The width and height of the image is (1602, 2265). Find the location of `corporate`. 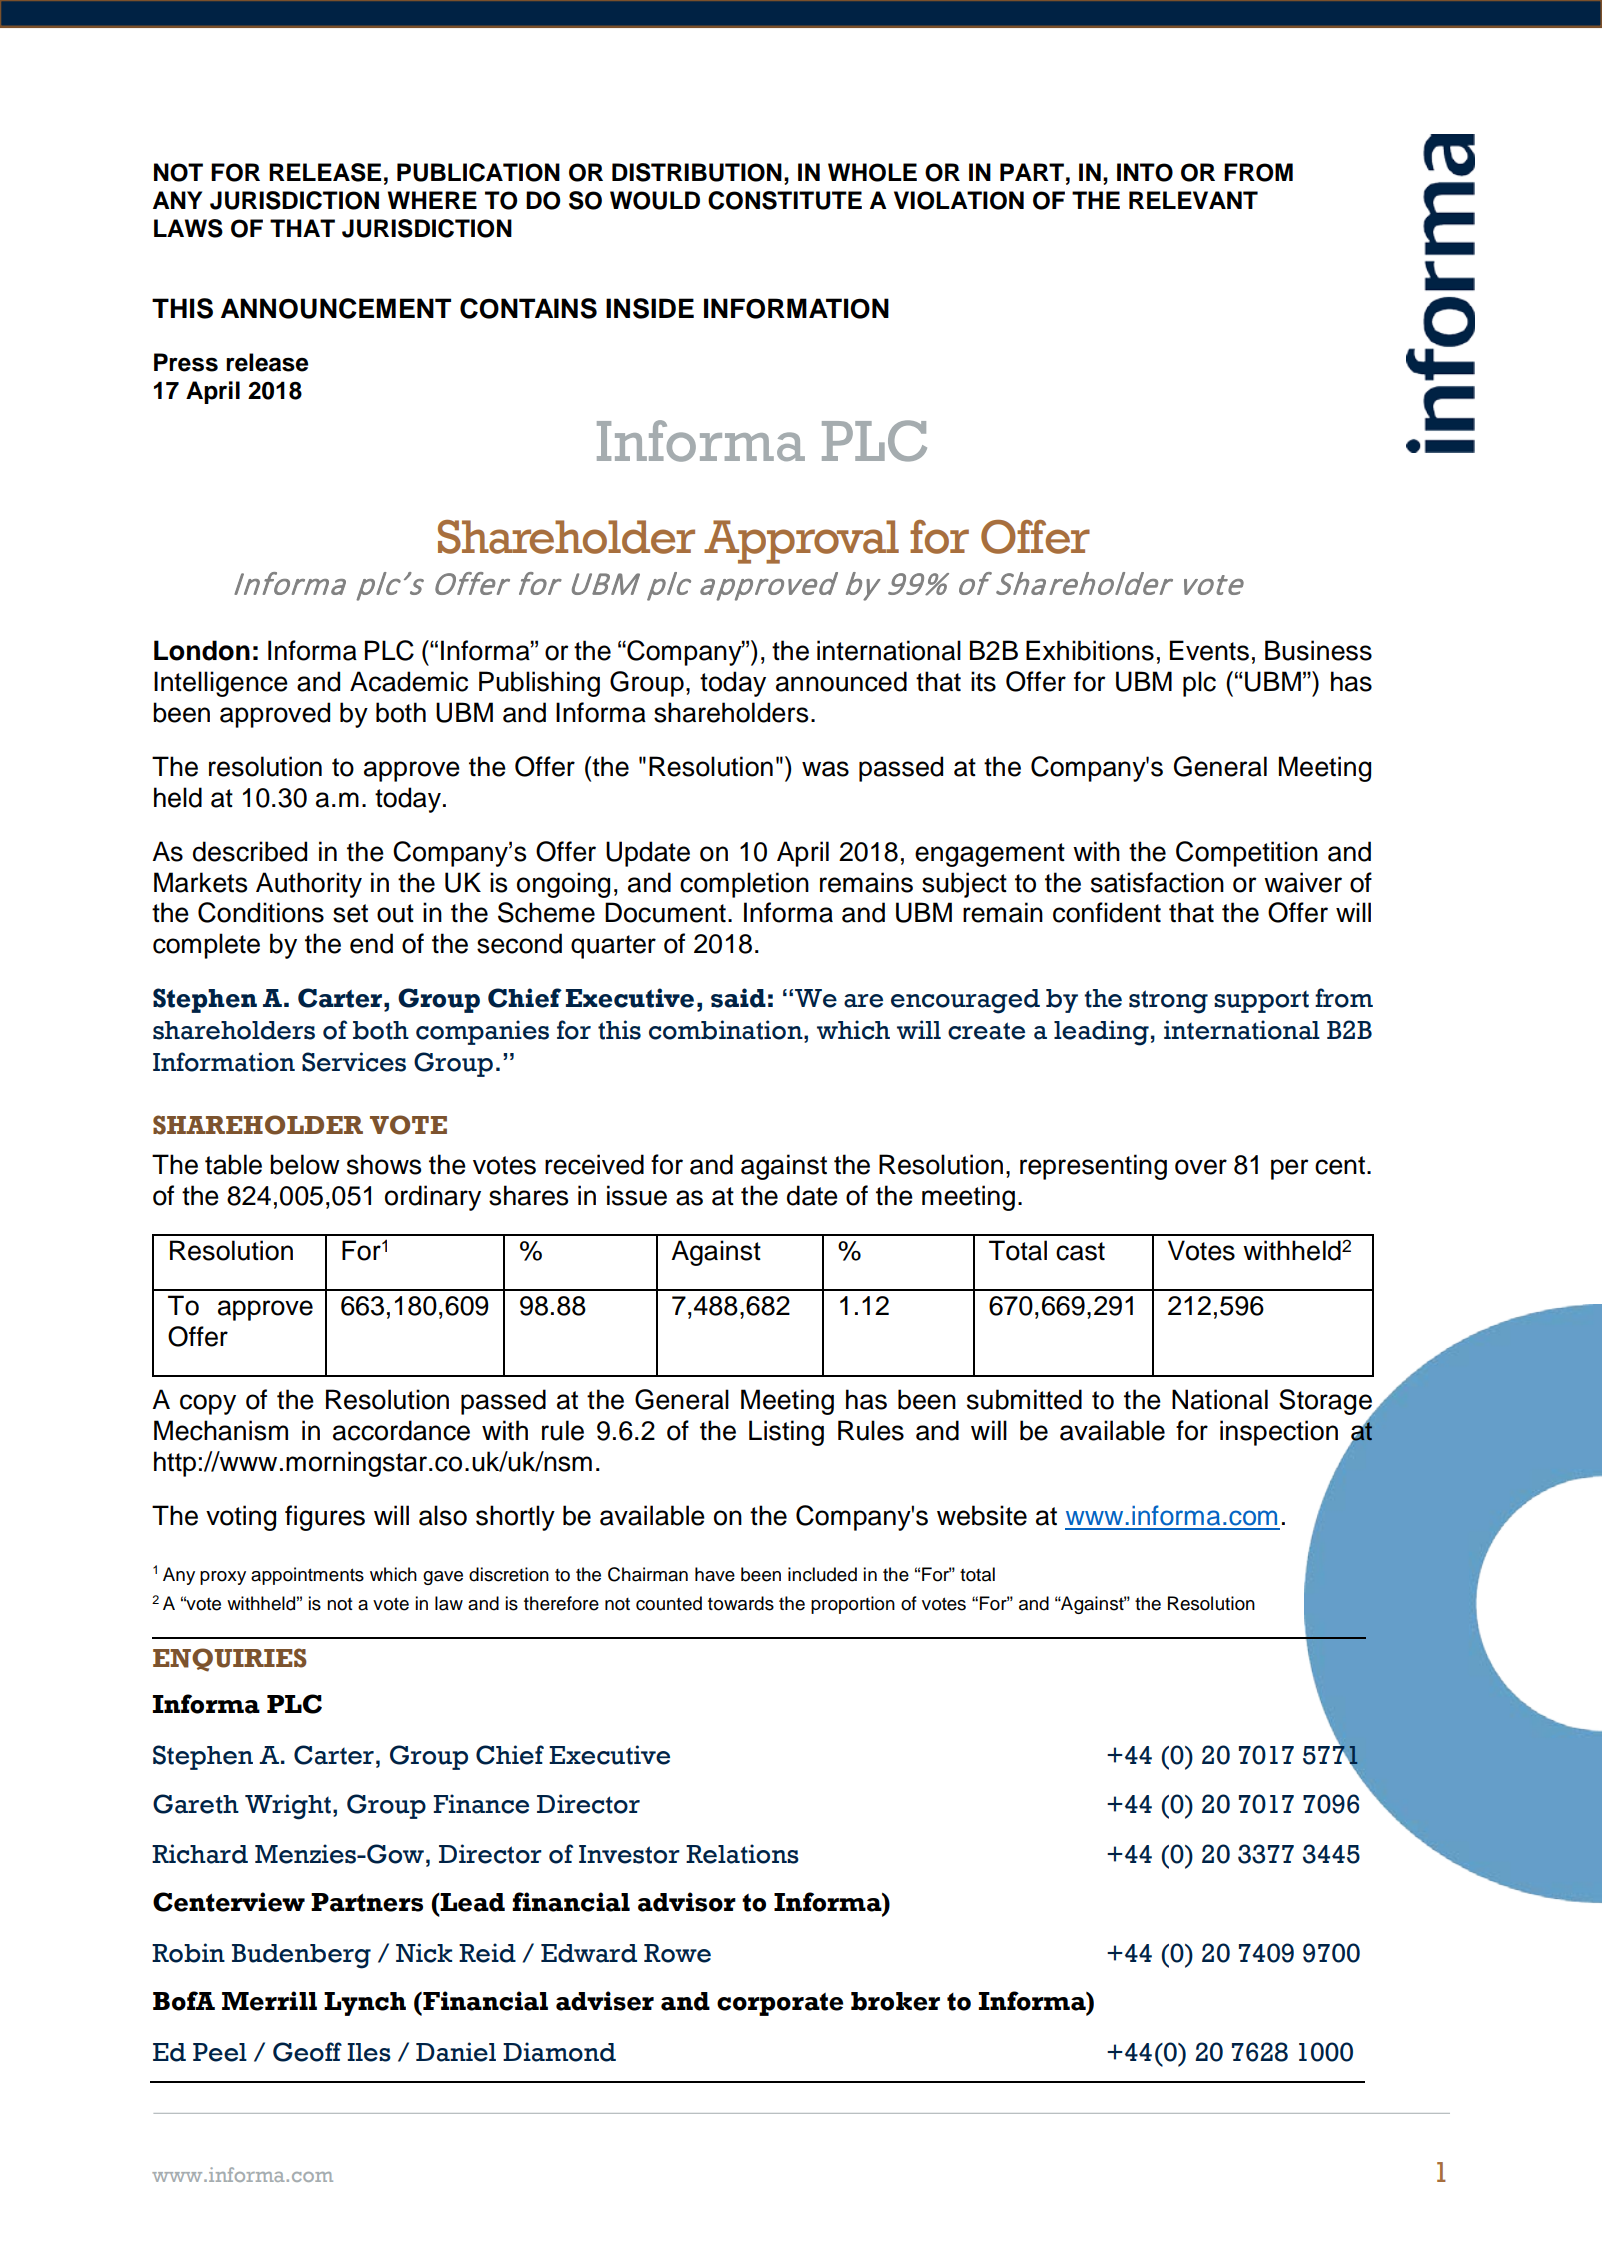

corporate is located at coordinates (780, 2004).
